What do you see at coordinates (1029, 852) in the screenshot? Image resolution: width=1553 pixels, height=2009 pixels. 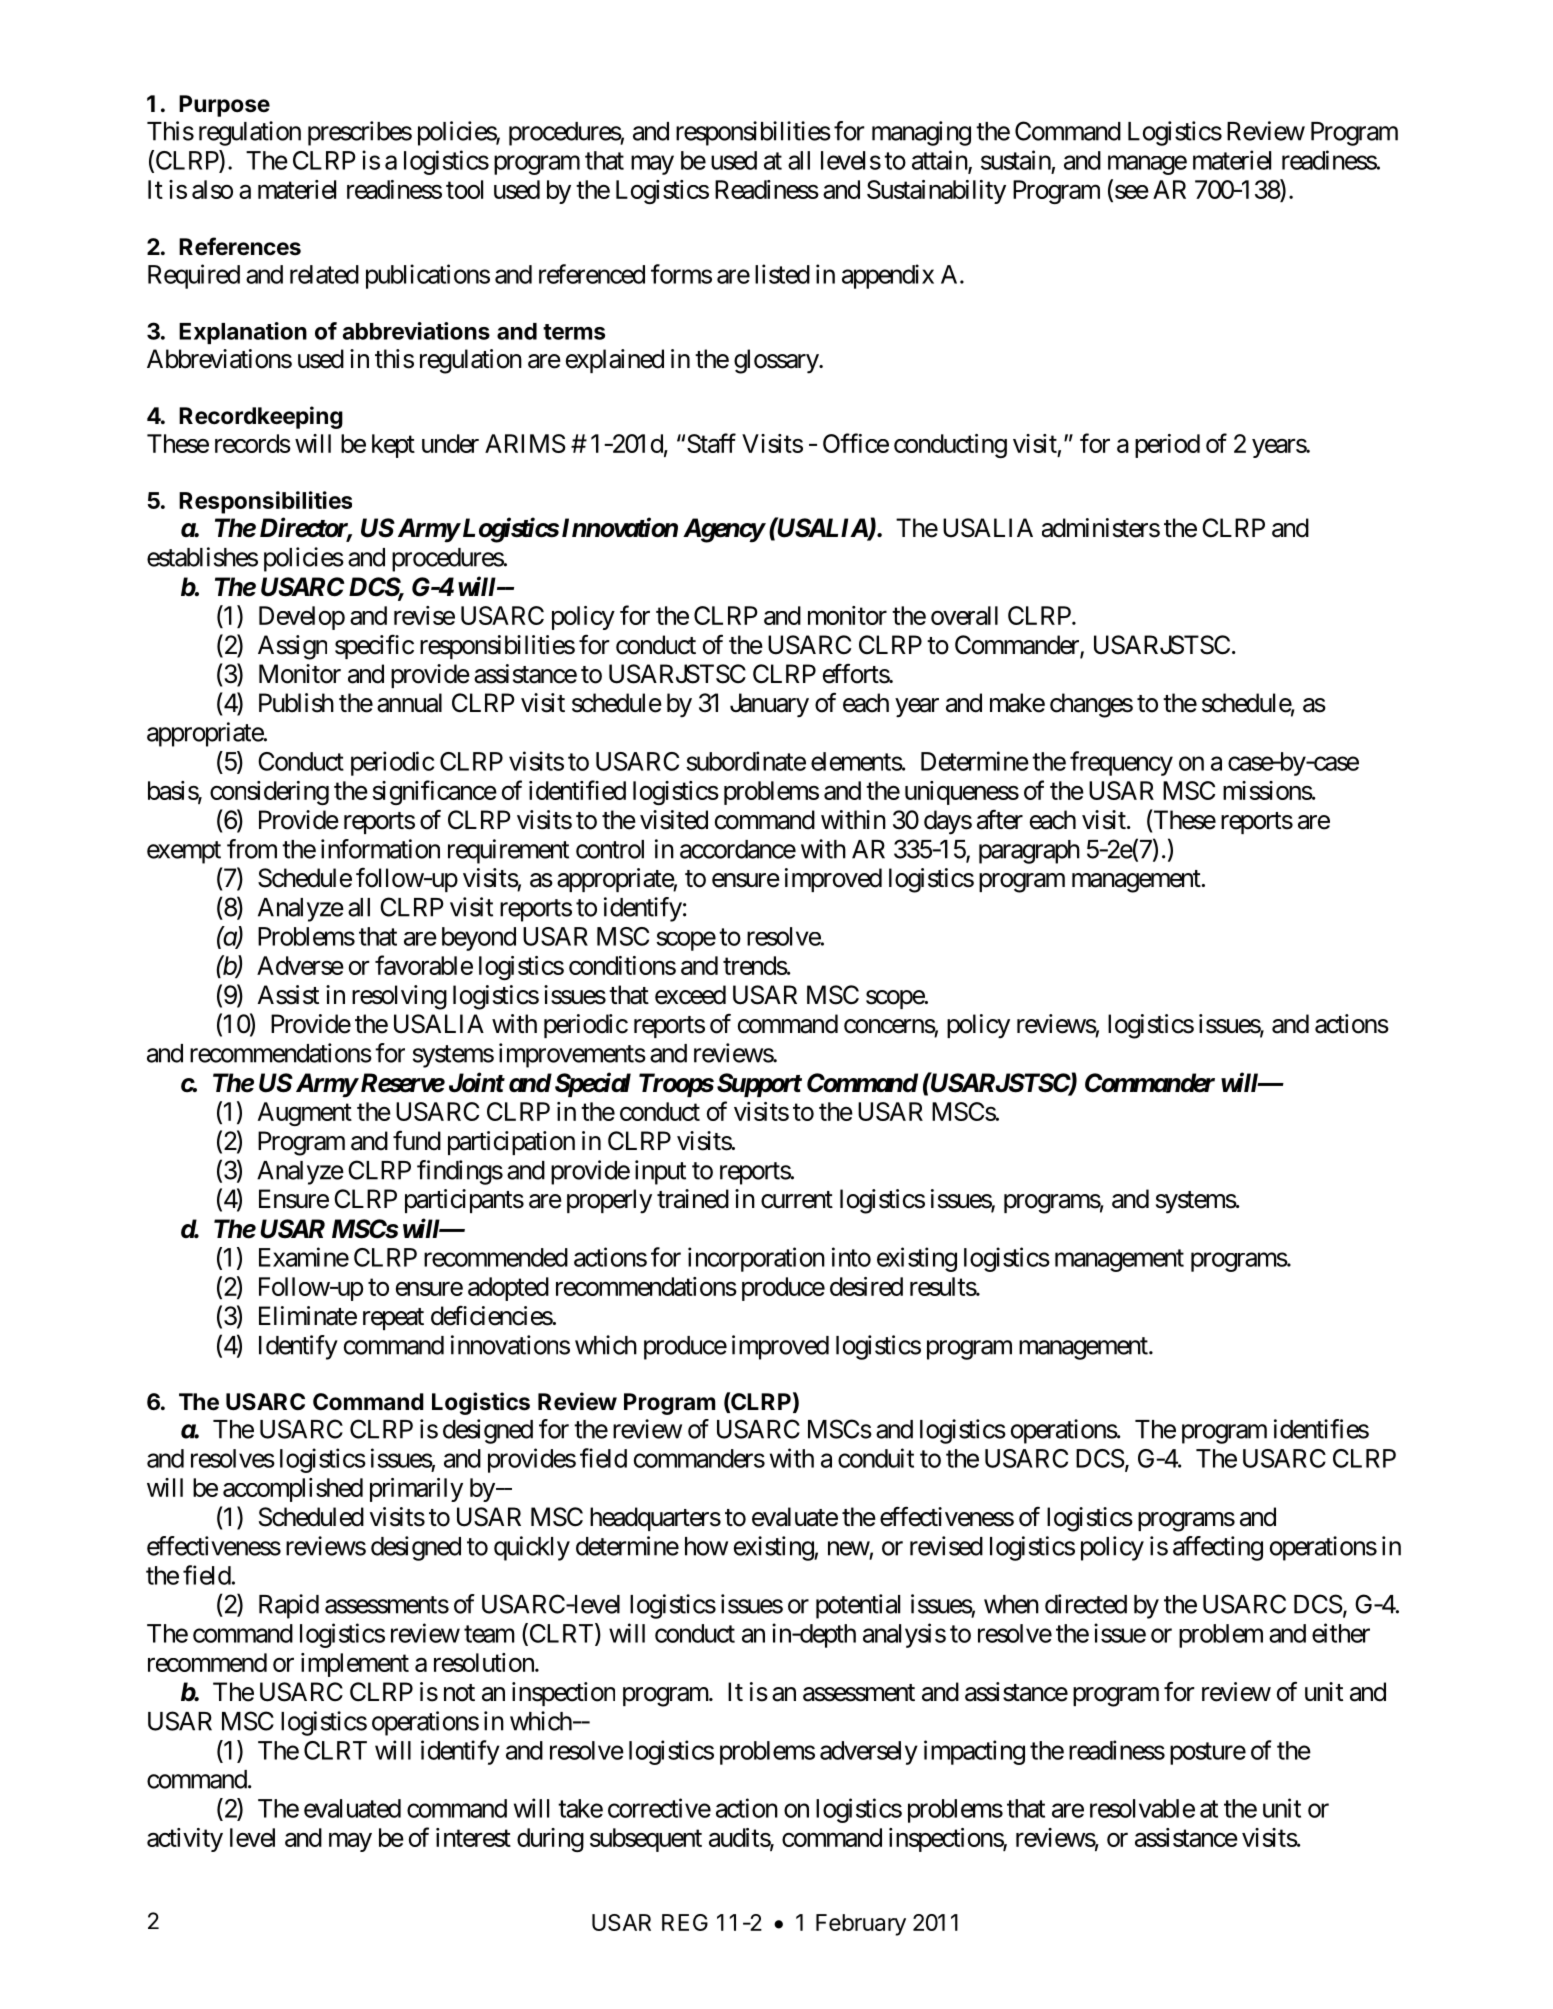 I see `paragraph` at bounding box center [1029, 852].
